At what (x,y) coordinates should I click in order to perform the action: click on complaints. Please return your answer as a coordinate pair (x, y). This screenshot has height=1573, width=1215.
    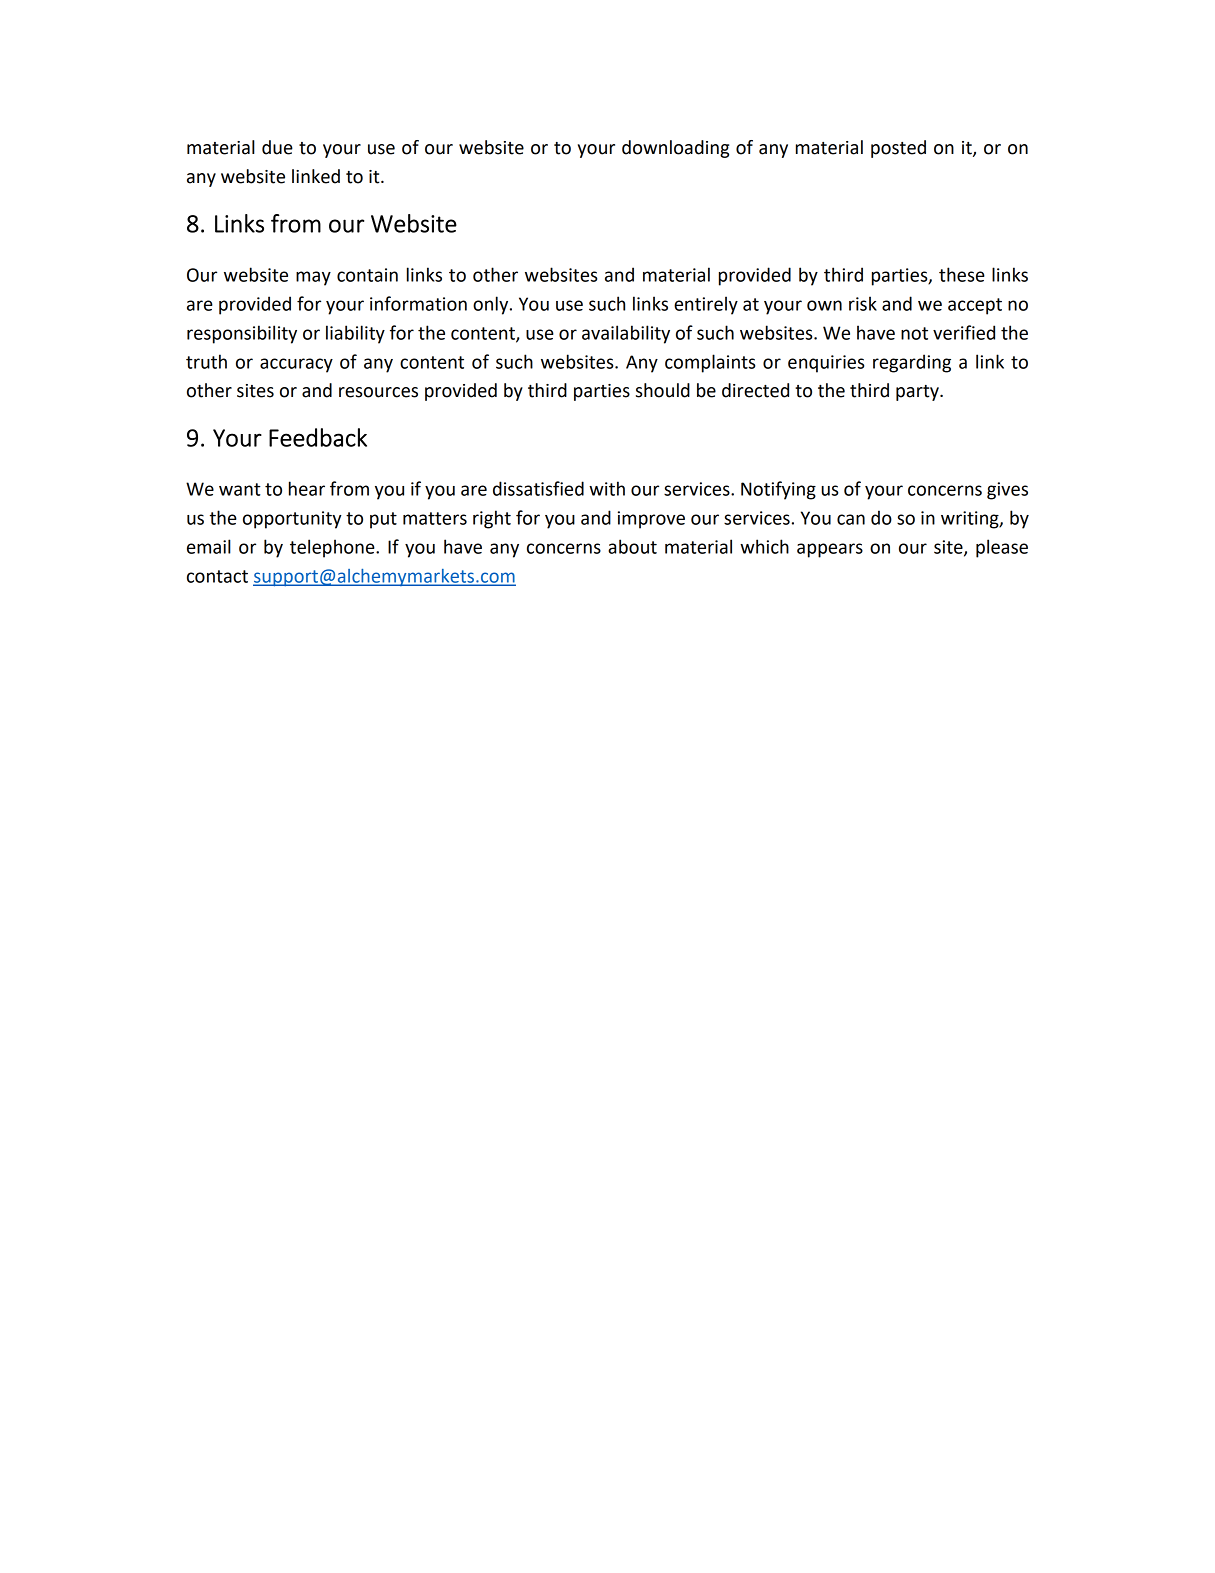
    Looking at the image, I should click on (710, 363).
